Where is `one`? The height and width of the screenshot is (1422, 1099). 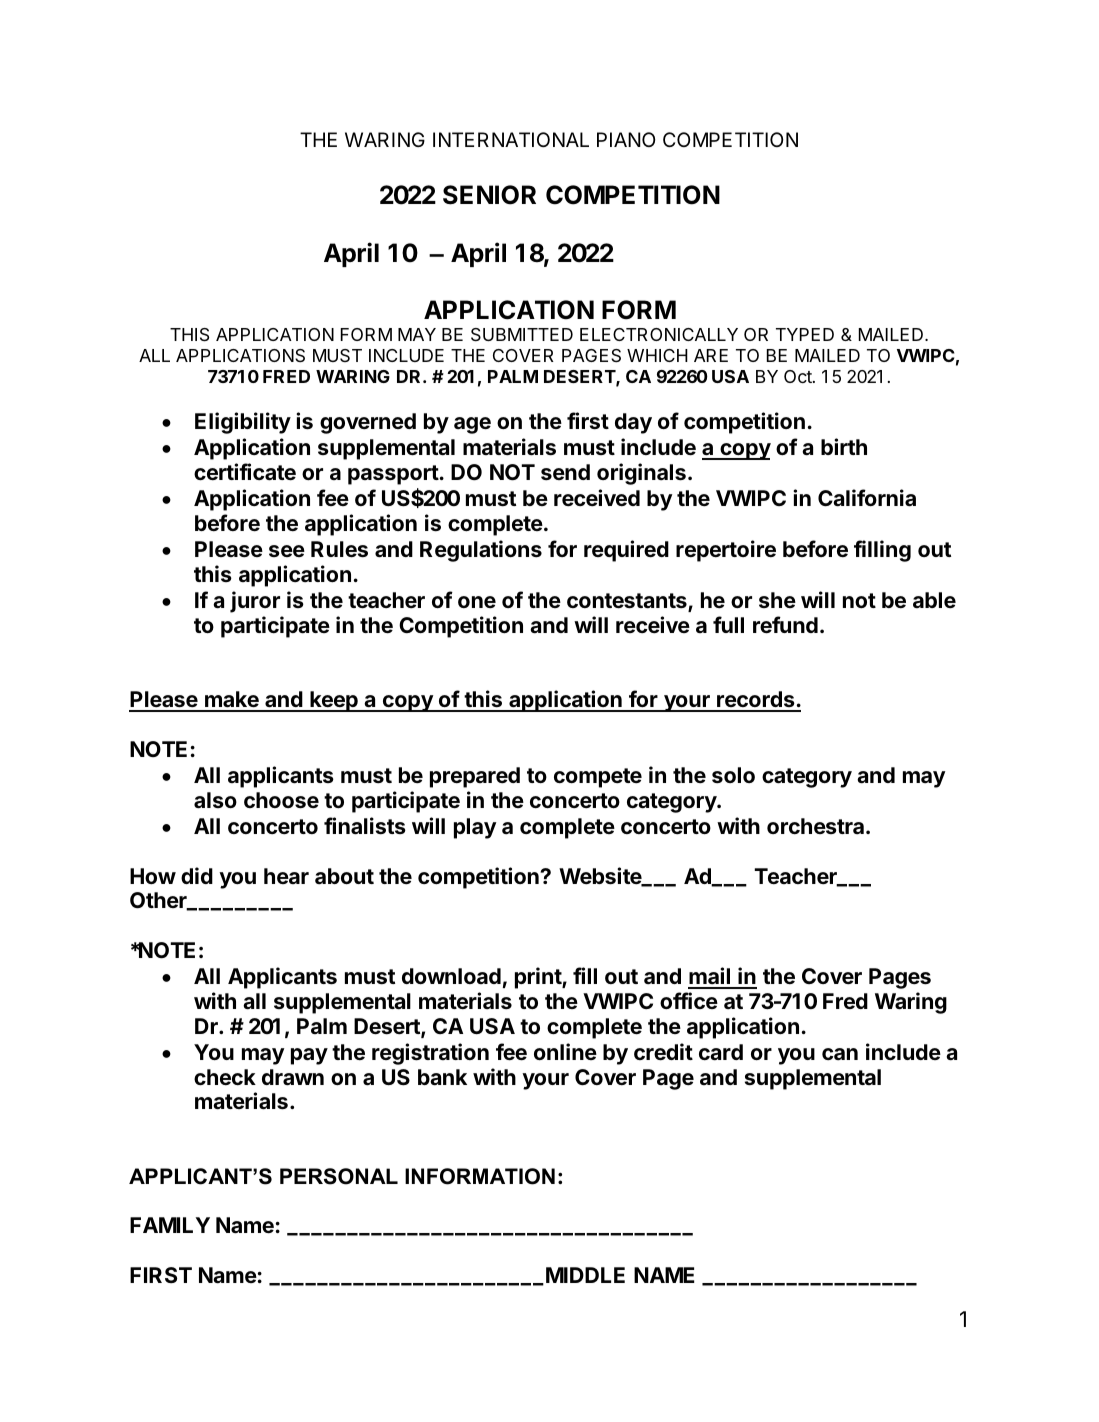 one is located at coordinates (477, 602).
